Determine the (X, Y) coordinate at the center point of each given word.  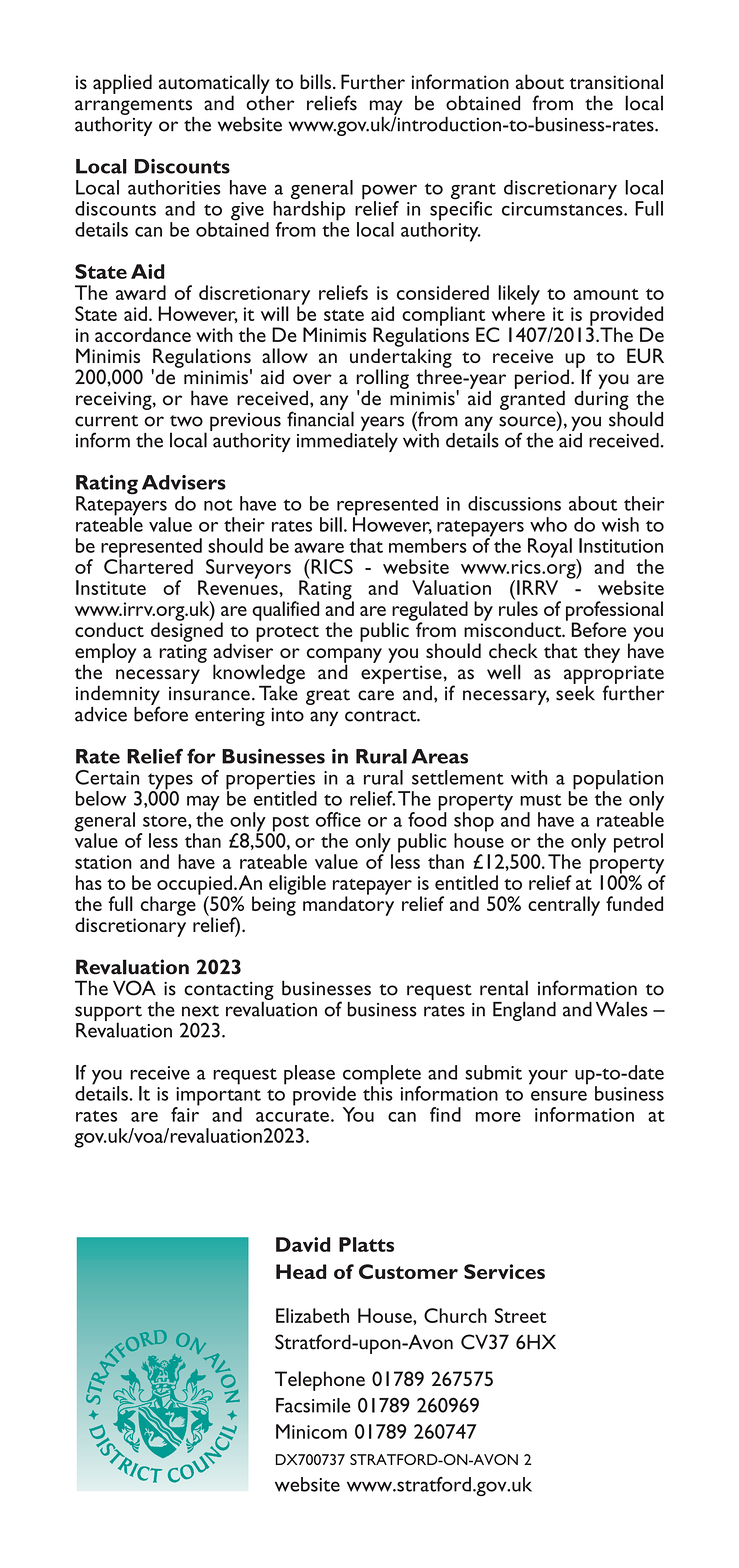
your (548, 1077)
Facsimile (313, 1405)
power (389, 193)
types (170, 782)
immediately (347, 441)
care (376, 695)
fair (185, 1113)
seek (575, 692)
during (601, 400)
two (186, 421)
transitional (616, 82)
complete (382, 1076)
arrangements (134, 108)
